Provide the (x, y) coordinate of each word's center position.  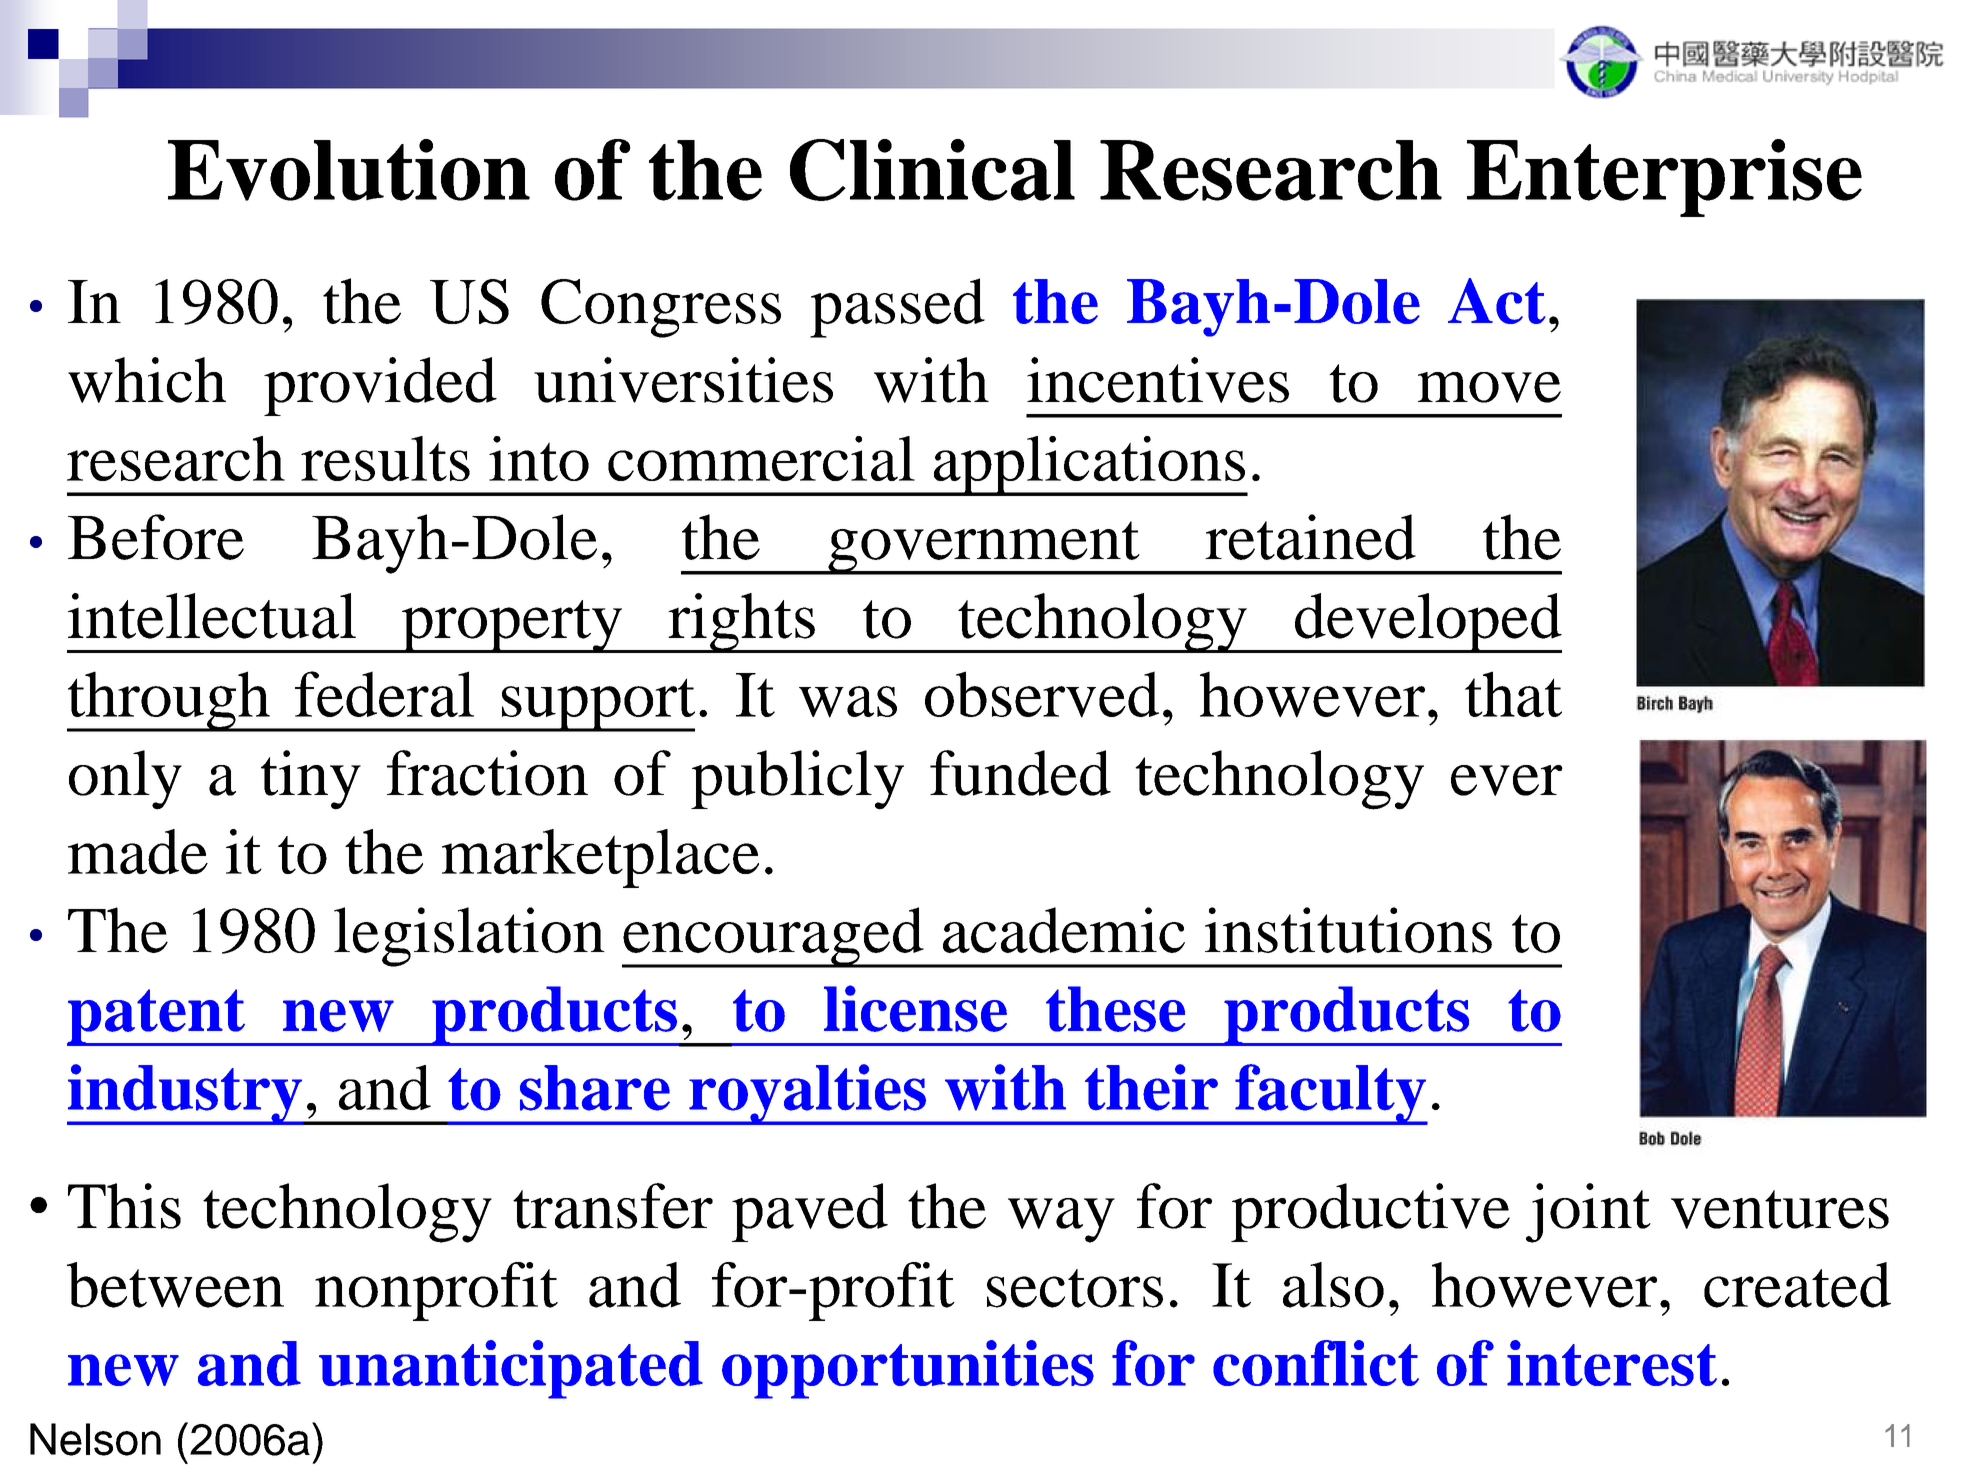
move (1489, 387)
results (385, 458)
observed (1042, 694)
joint (1588, 1213)
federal (384, 694)
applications (1089, 466)
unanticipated (511, 1369)
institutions (1348, 930)
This (124, 1206)
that (1513, 694)
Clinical (932, 170)
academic (1064, 930)
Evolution (349, 170)
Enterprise (1664, 178)
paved (810, 1212)
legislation (469, 937)
